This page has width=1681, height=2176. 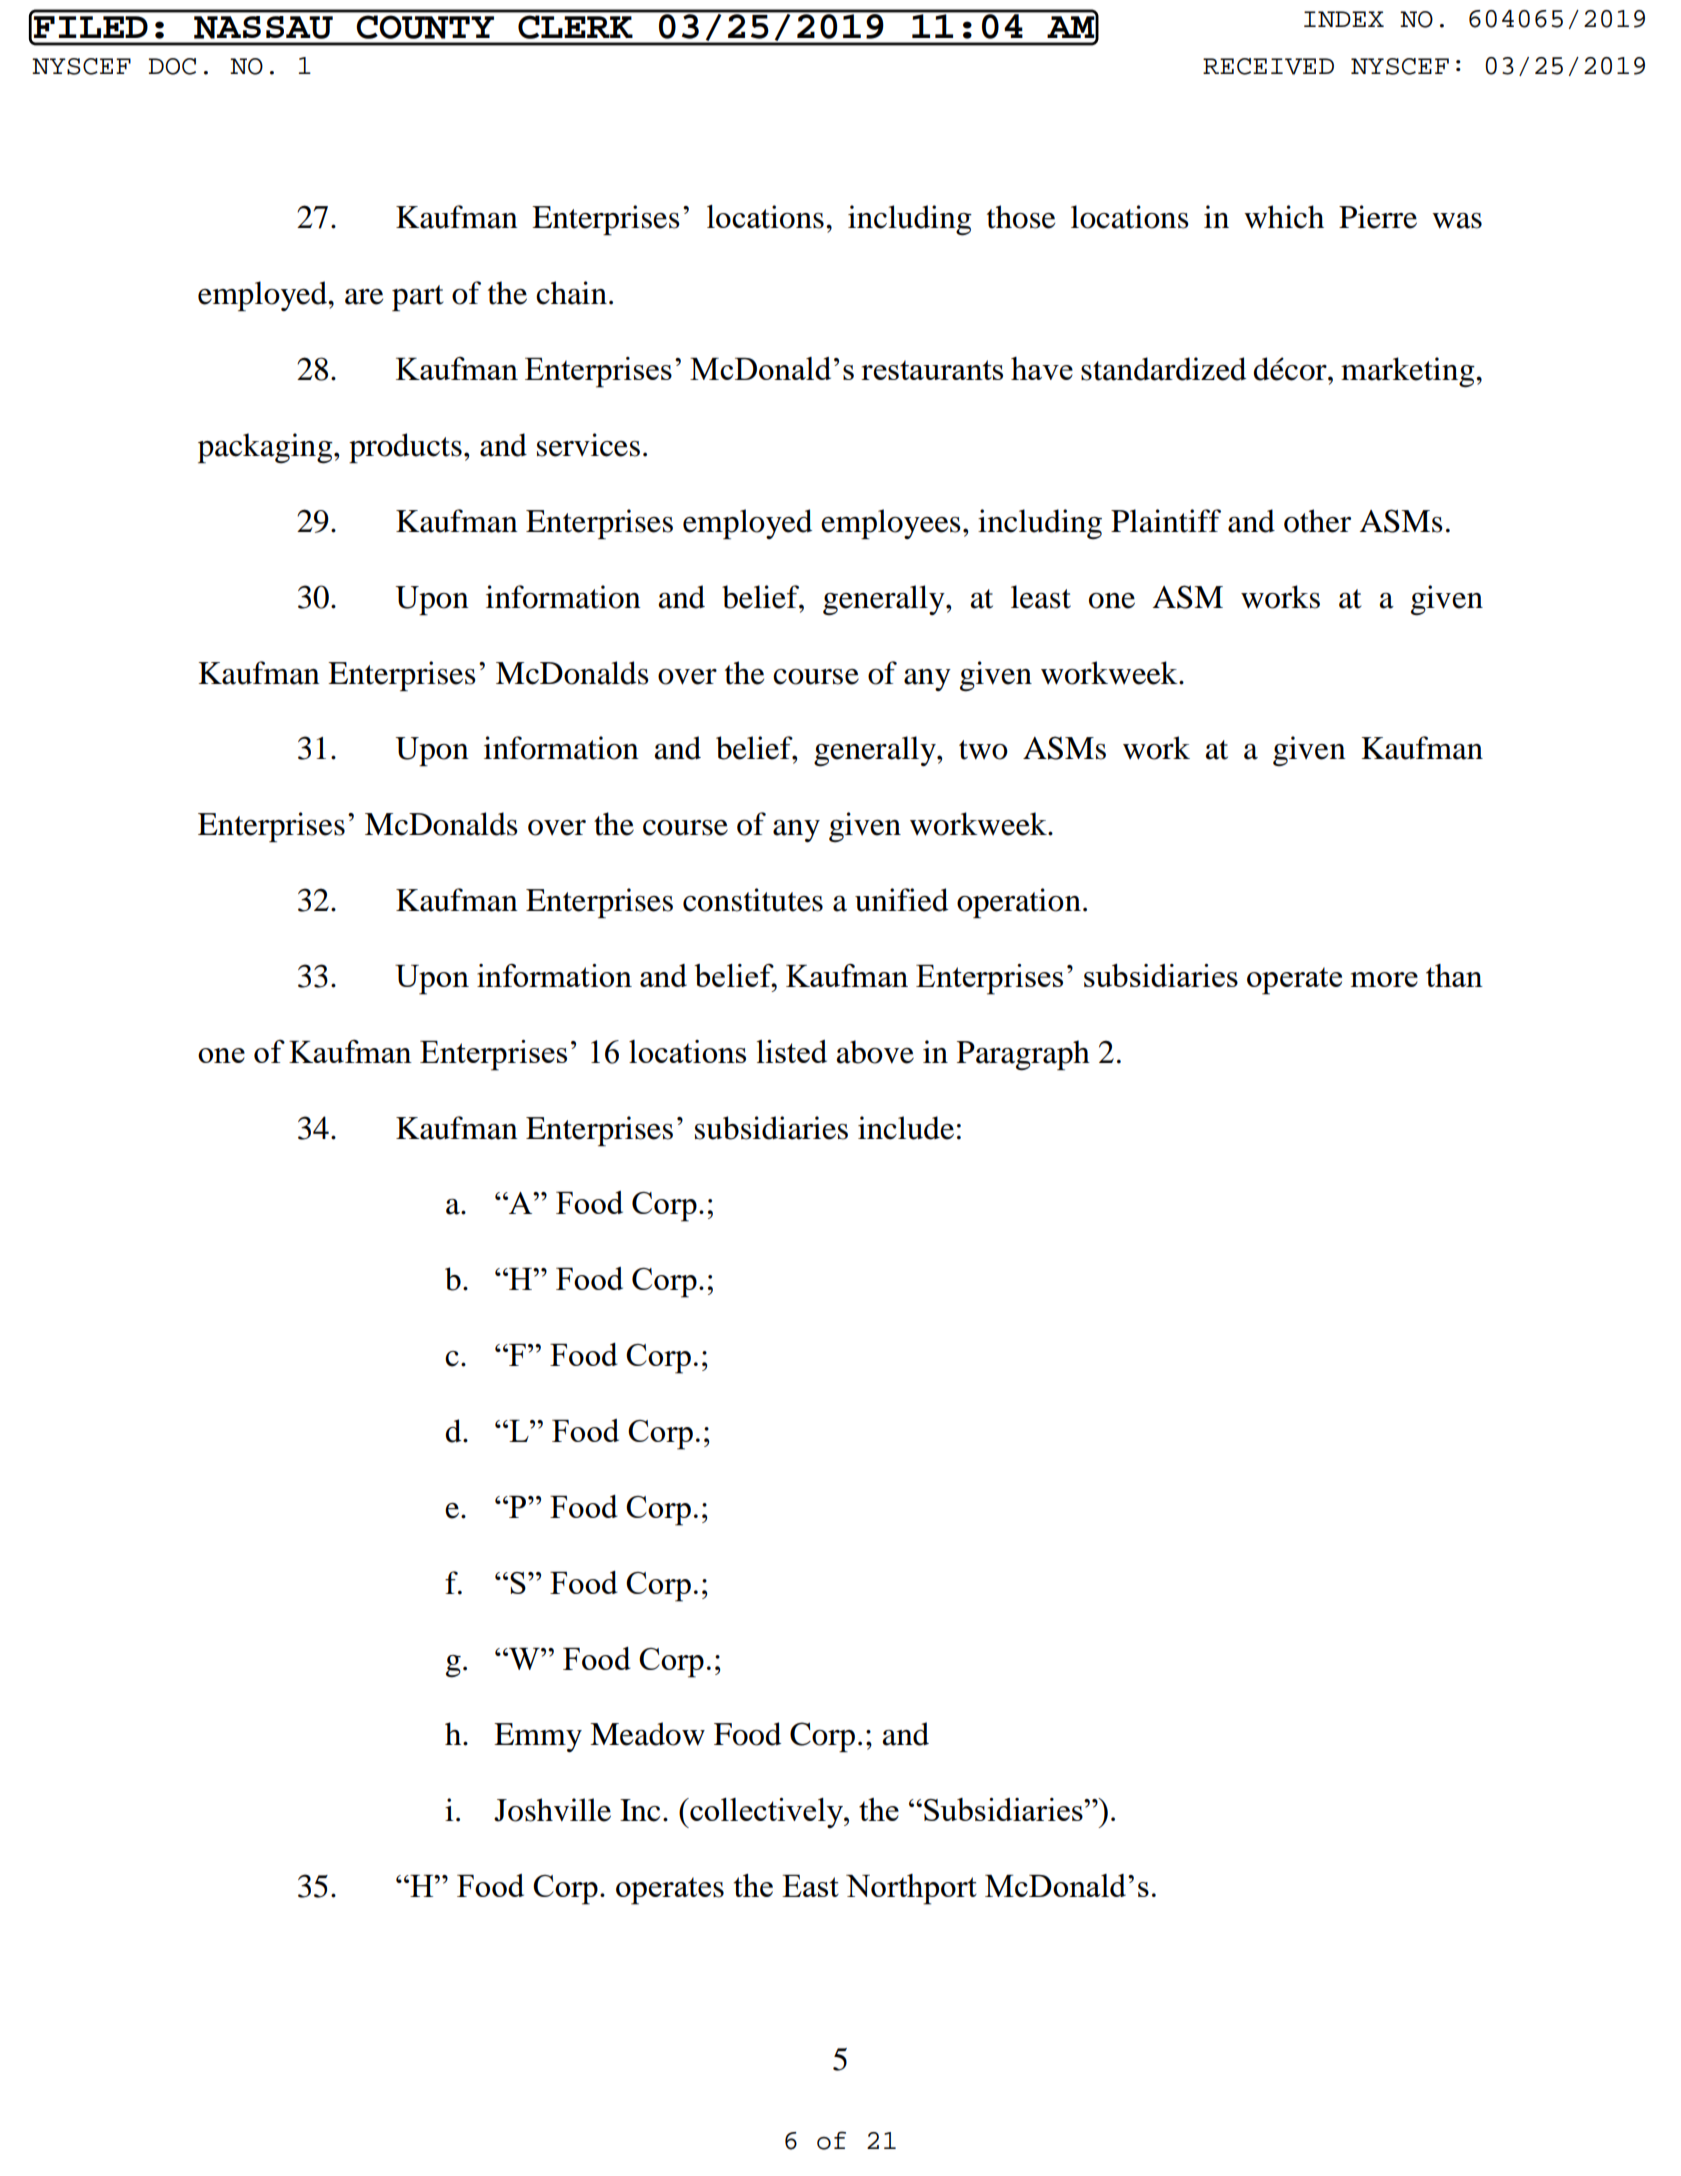 What do you see at coordinates (538, 1737) in the page?
I see `Emmy` at bounding box center [538, 1737].
